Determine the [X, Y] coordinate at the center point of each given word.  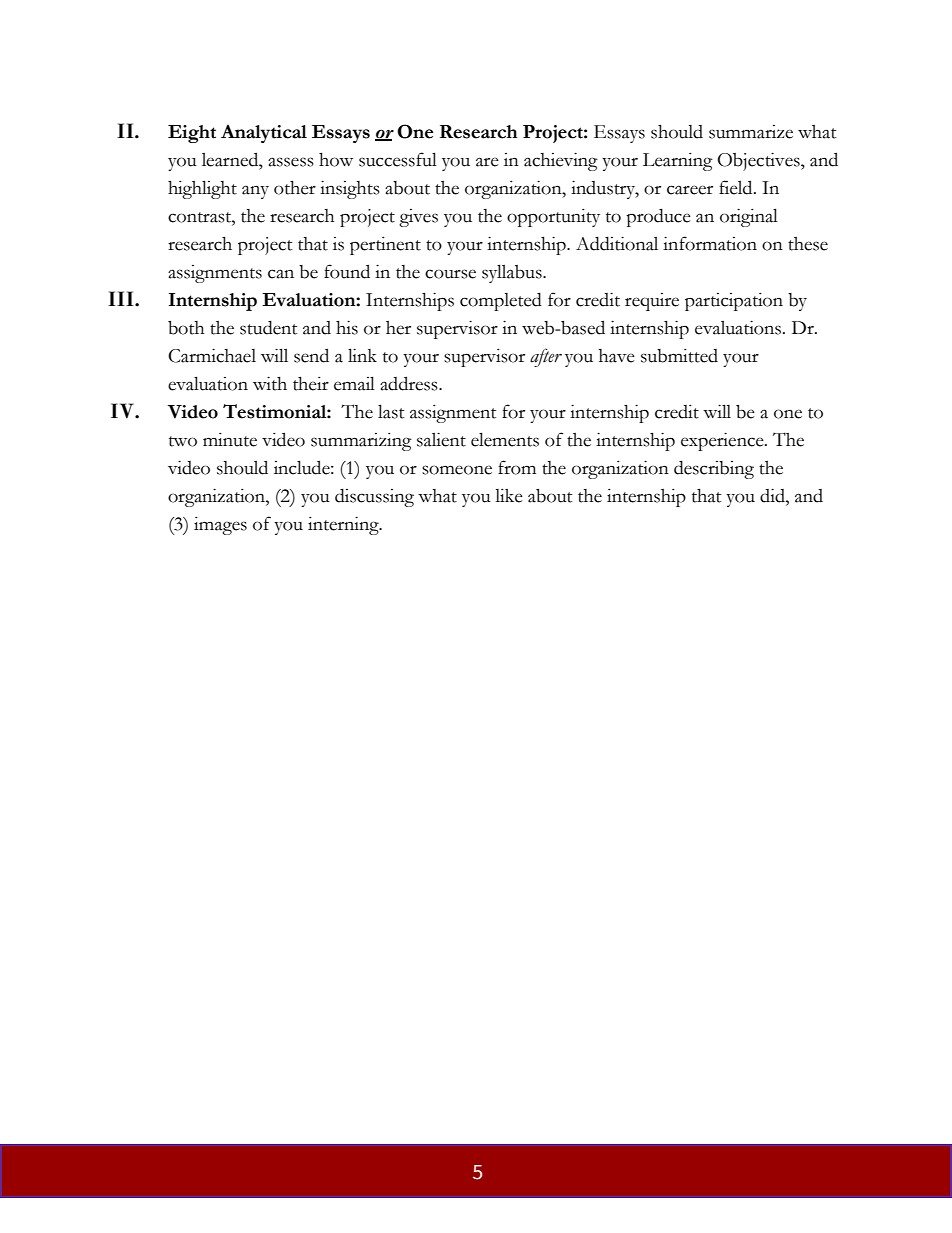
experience [723, 441]
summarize [751, 132]
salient [441, 439]
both [186, 328]
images [220, 526]
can [281, 274]
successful [398, 159]
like [509, 496]
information [710, 243]
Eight [192, 134]
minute [230, 440]
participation [734, 302]
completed [501, 302]
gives [418, 218]
